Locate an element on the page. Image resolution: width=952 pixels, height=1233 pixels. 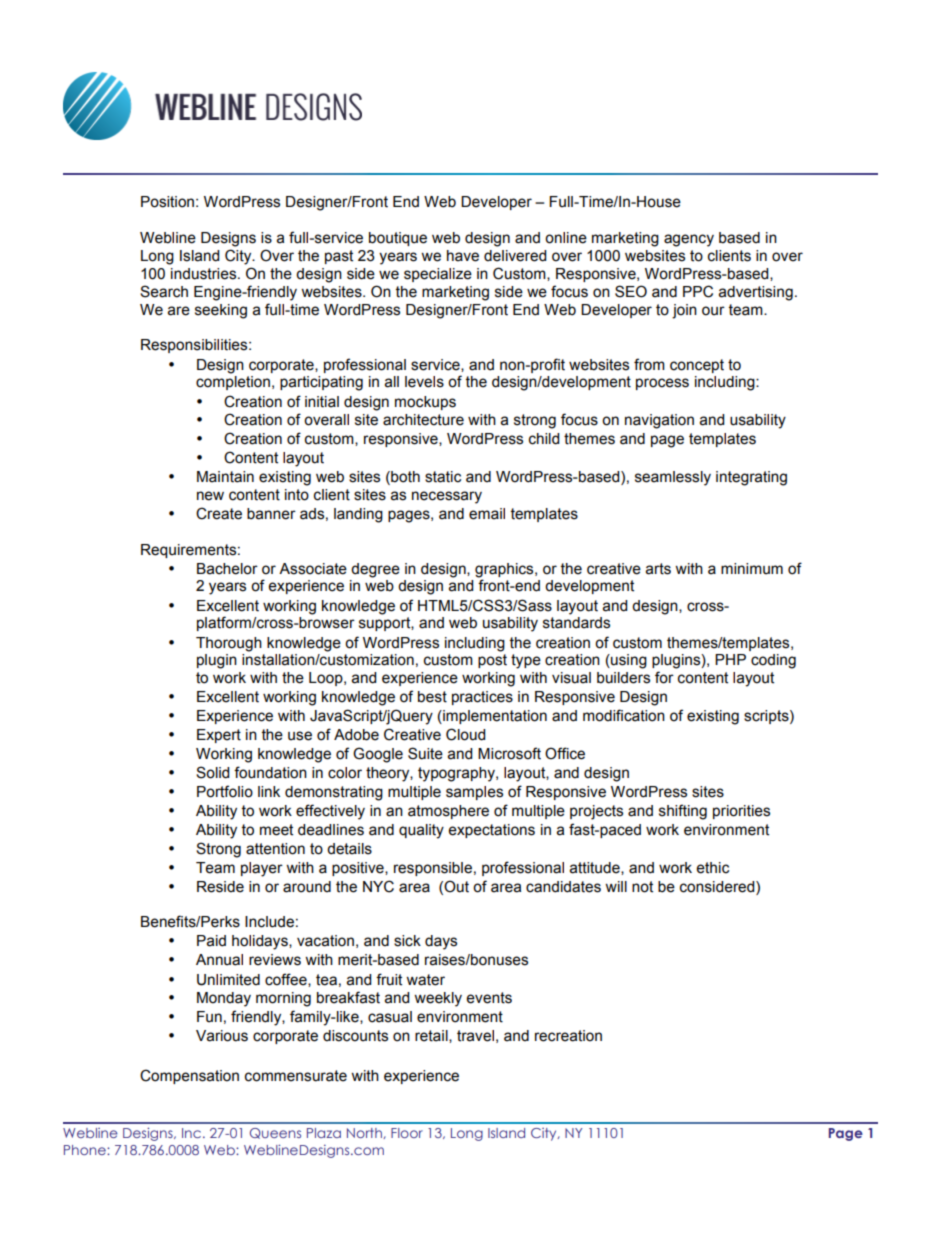
best is located at coordinates (432, 697).
